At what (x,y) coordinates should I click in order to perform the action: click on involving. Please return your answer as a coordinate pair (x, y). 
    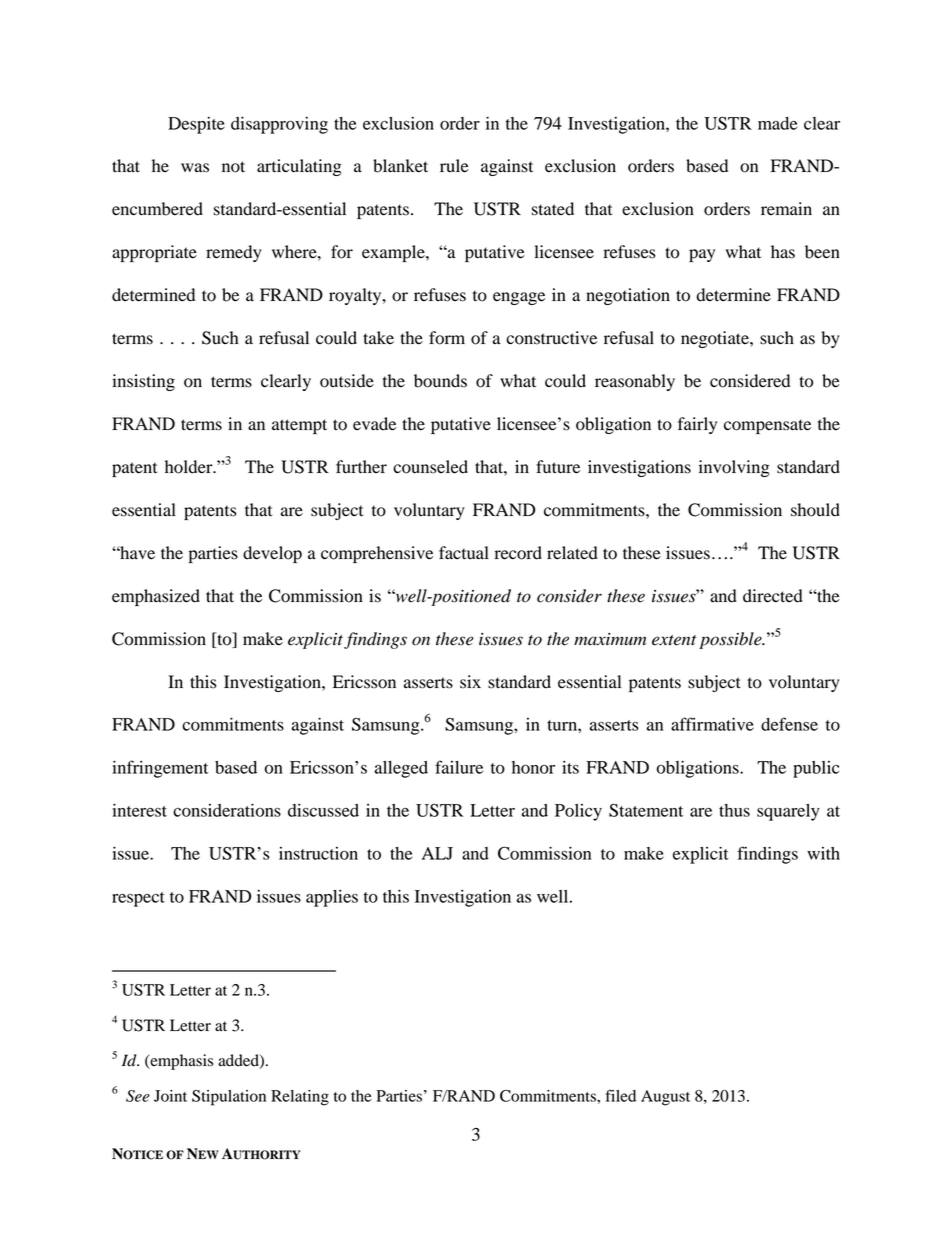
    Looking at the image, I should click on (734, 468).
